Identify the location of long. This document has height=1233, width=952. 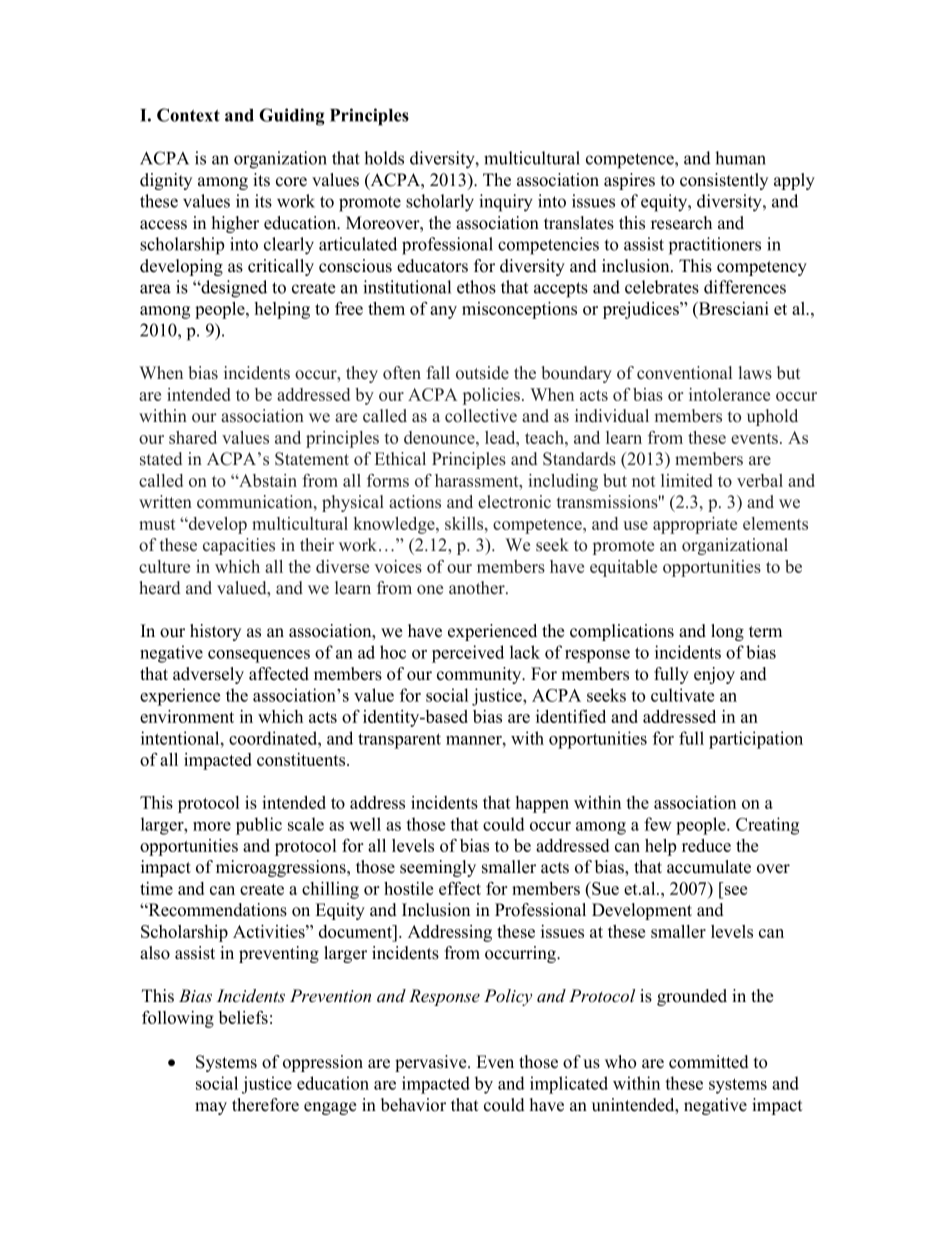
(727, 632).
